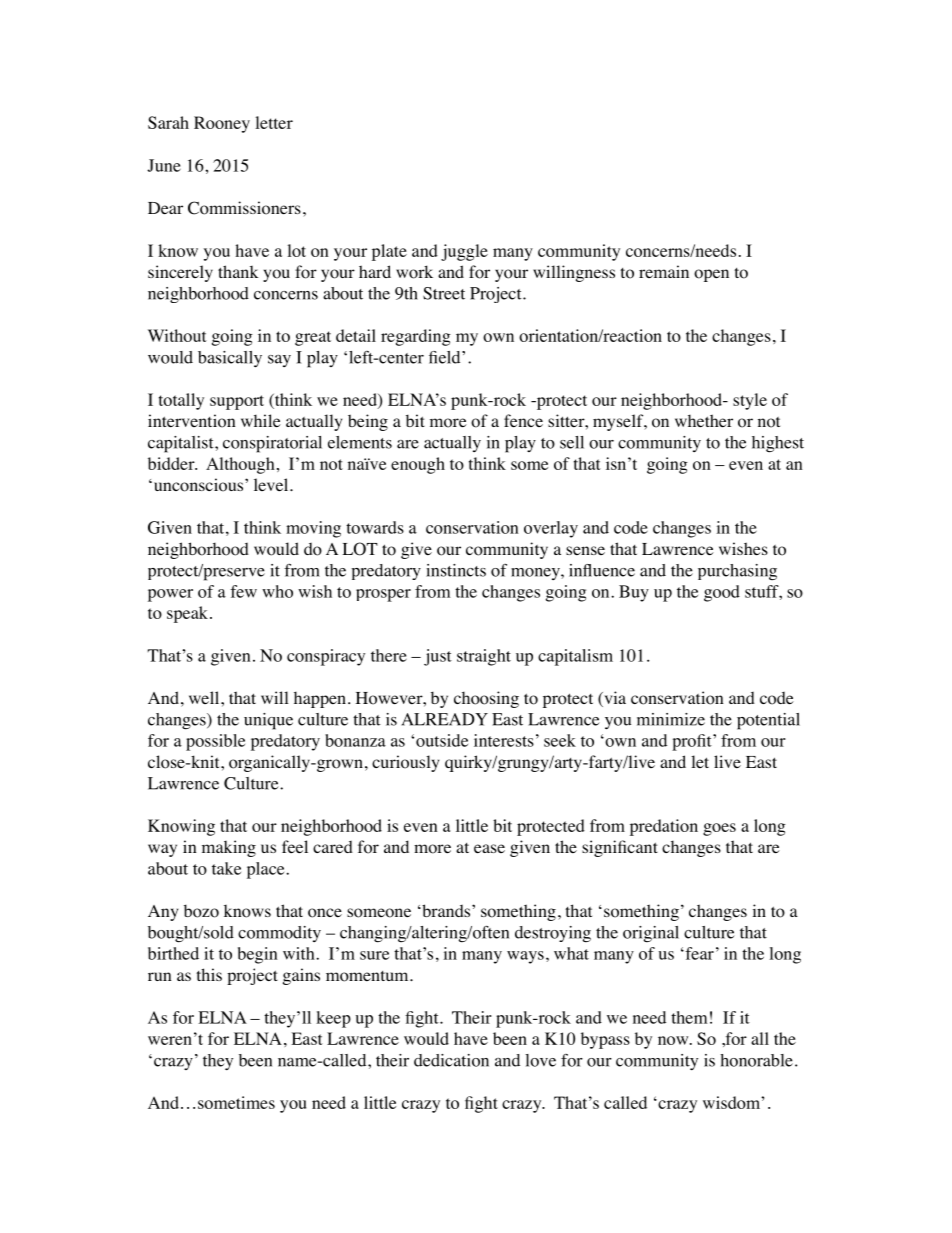 This screenshot has height=1233, width=952. What do you see at coordinates (722, 593) in the screenshot?
I see `good` at bounding box center [722, 593].
